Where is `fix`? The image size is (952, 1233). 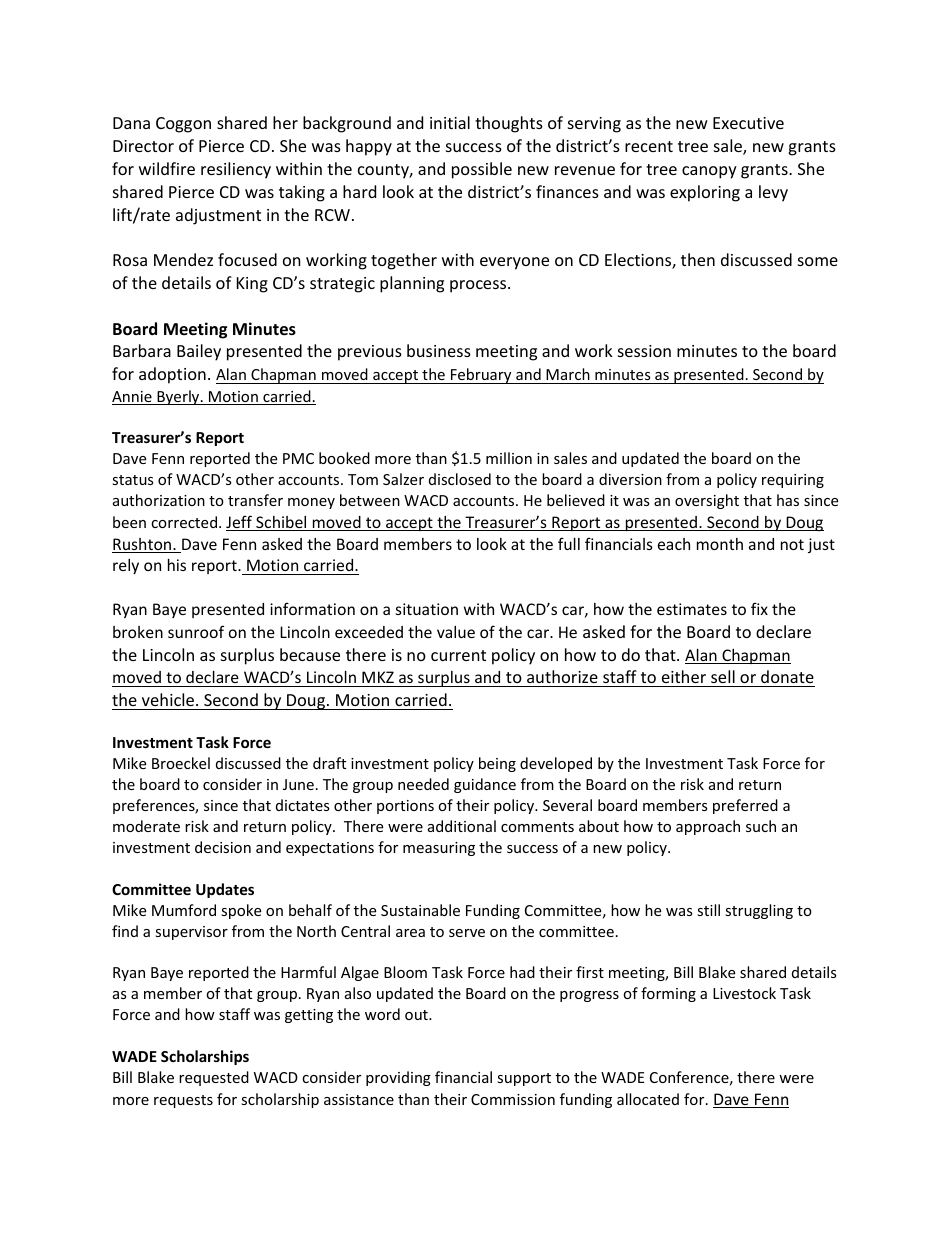
fix is located at coordinates (759, 608).
